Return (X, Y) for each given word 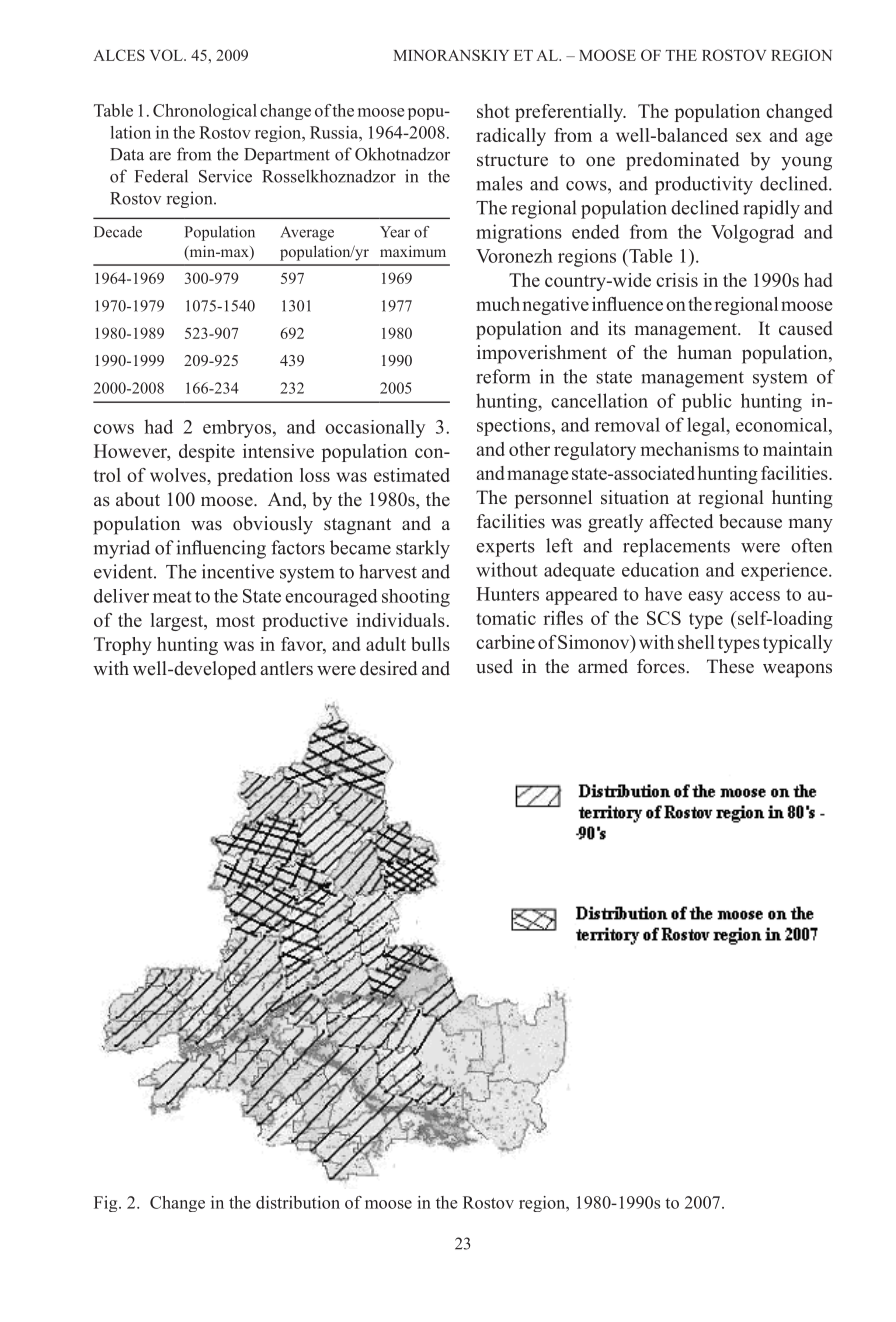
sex (749, 137)
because (750, 521)
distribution (298, 1202)
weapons (797, 670)
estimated (412, 475)
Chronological (205, 112)
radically (511, 137)
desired (388, 668)
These (730, 666)
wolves (179, 475)
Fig (107, 1204)
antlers (286, 668)
